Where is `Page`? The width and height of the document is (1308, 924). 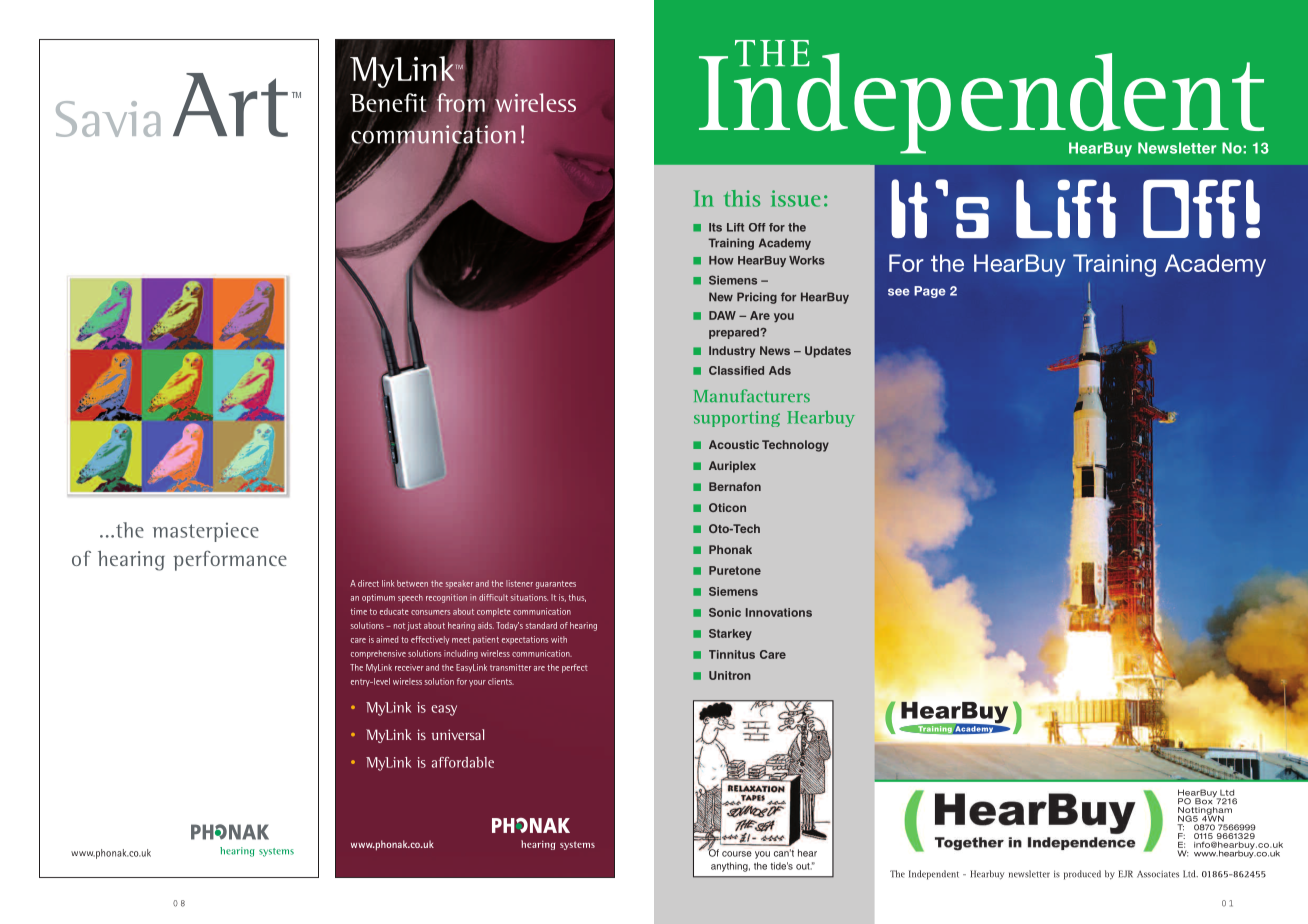
Page is located at coordinates (930, 292).
